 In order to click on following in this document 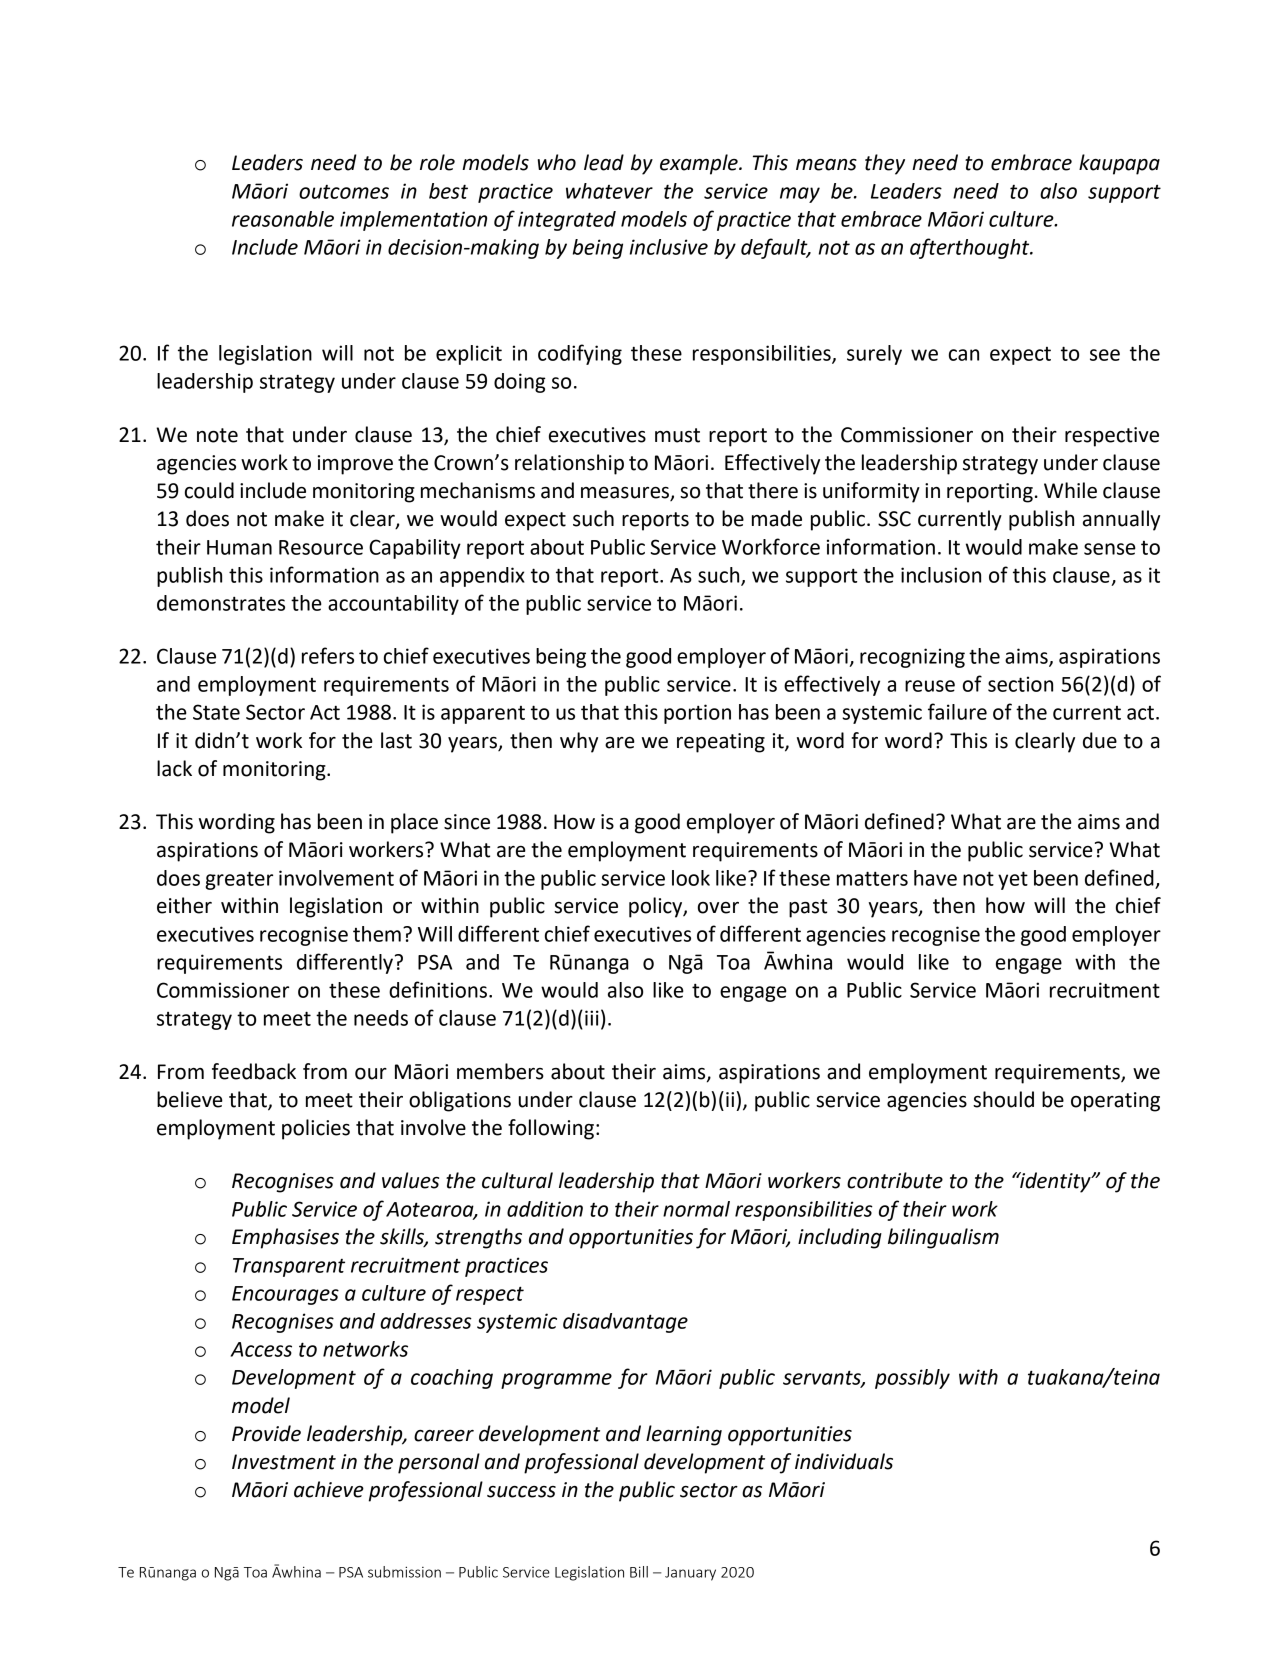, I will do `click(551, 1129)`.
